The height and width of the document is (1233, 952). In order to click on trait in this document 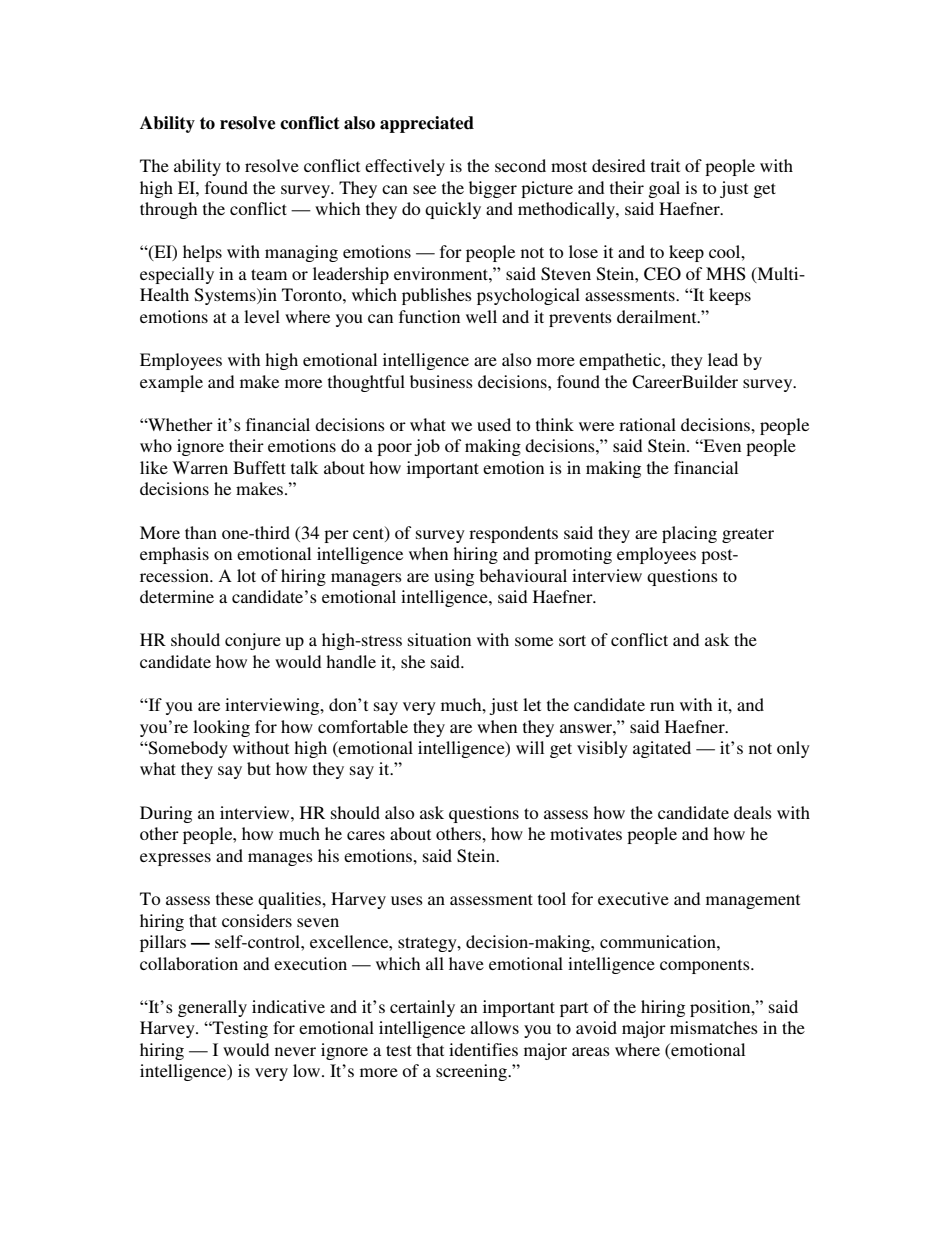, I will do `click(665, 165)`.
